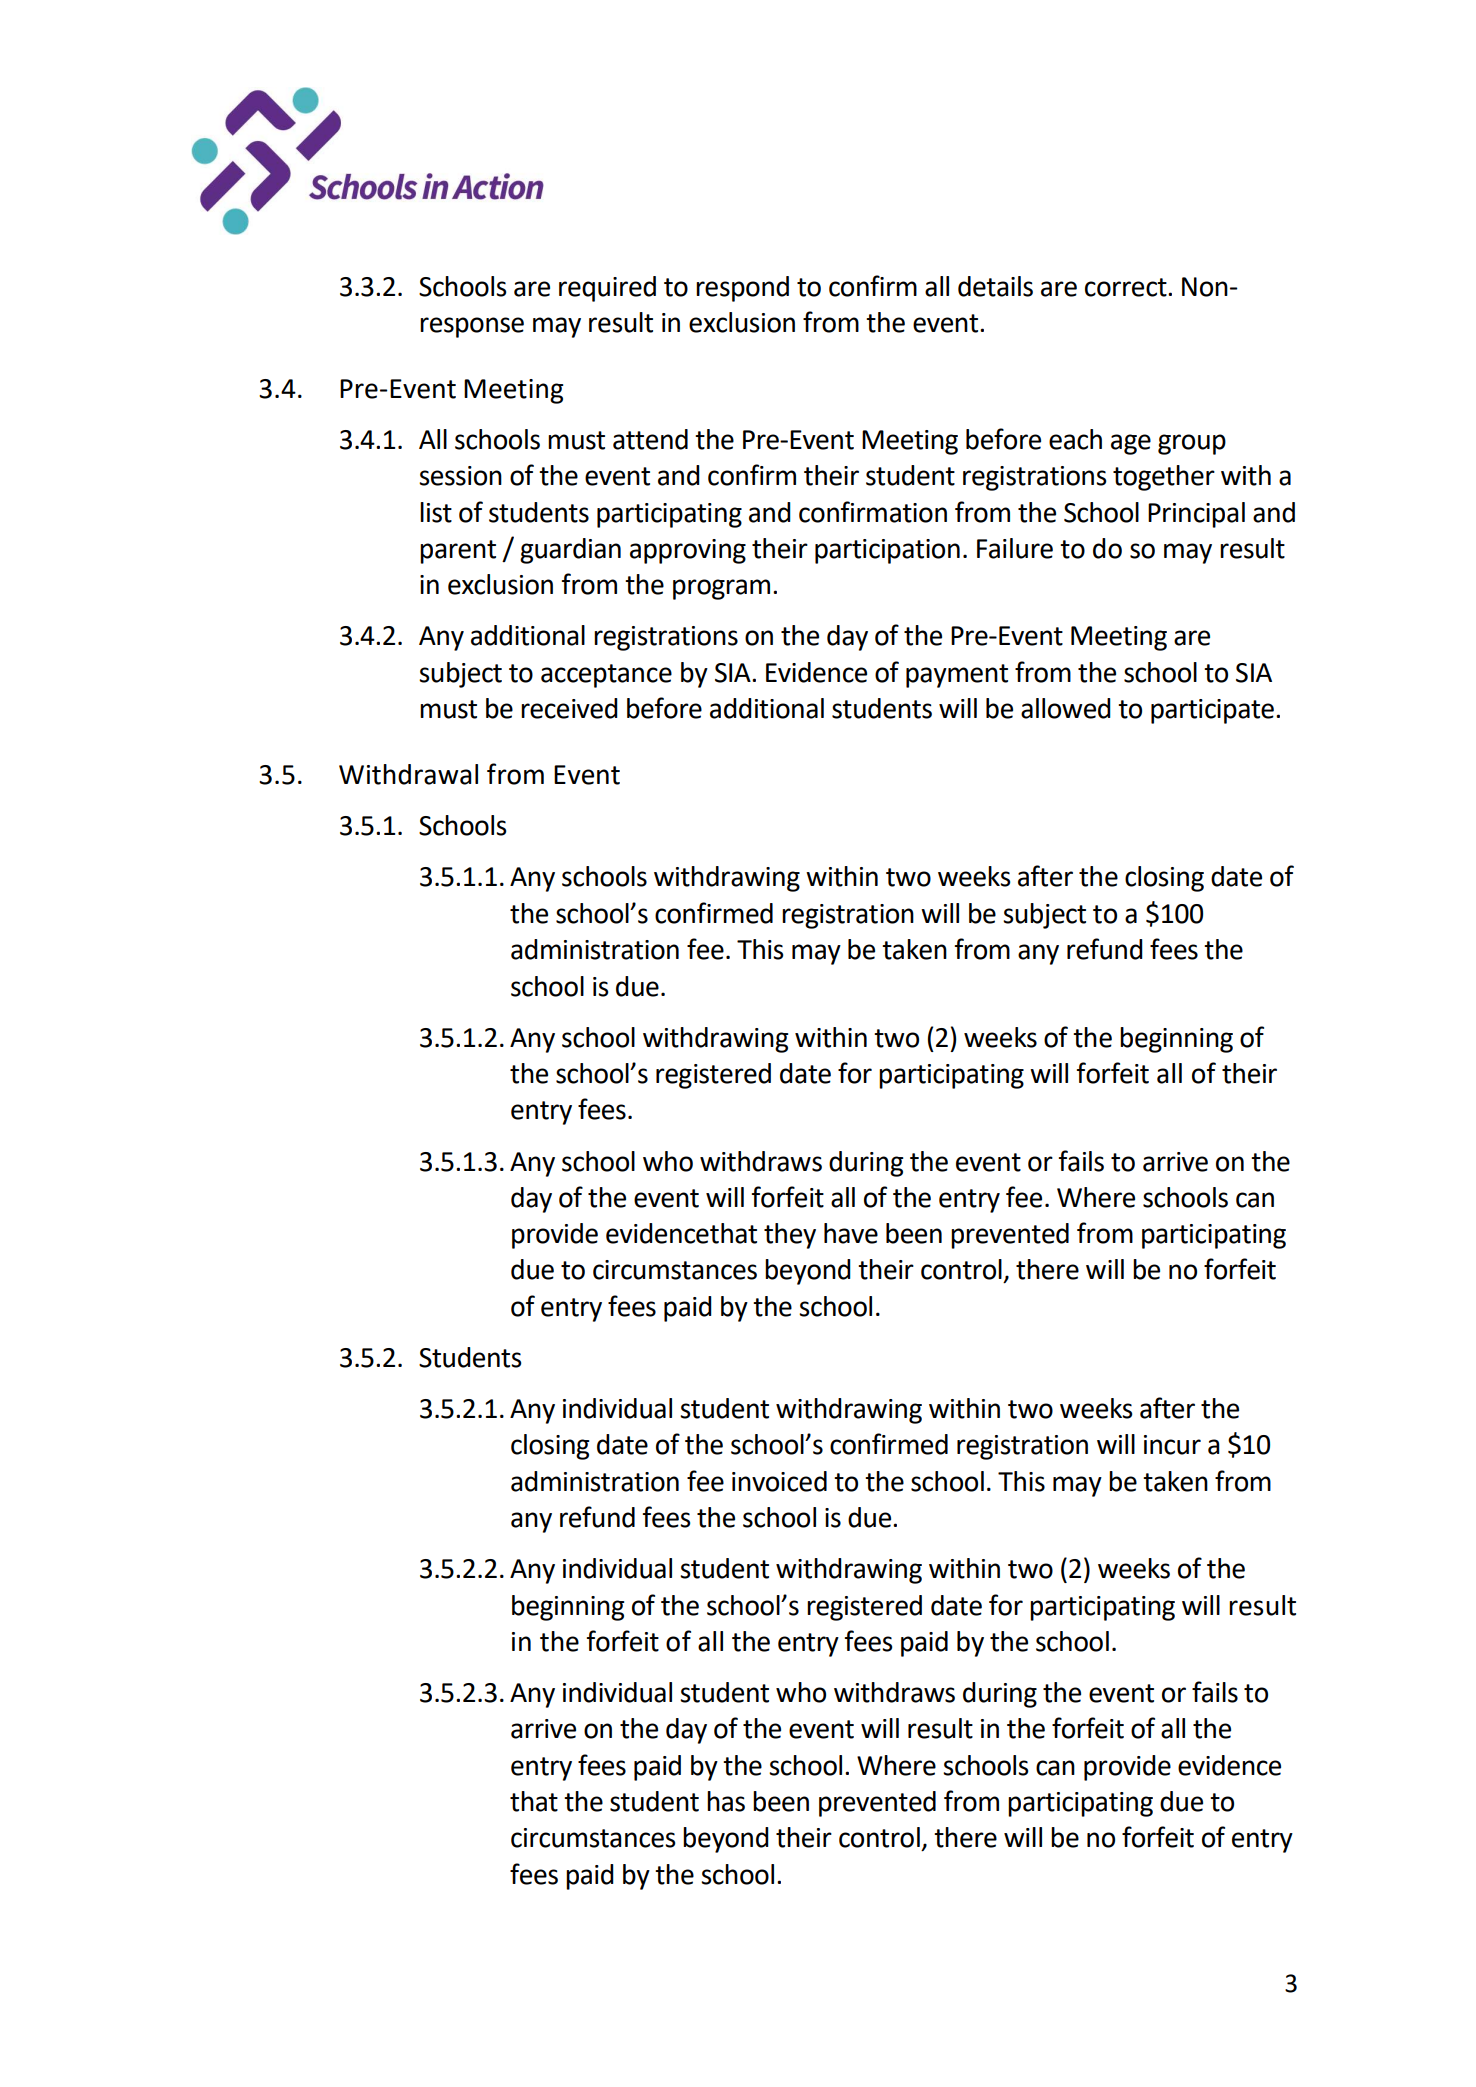 Image resolution: width=1476 pixels, height=2087 pixels. Describe the element at coordinates (726, 1801) in the document. I see `has` at that location.
